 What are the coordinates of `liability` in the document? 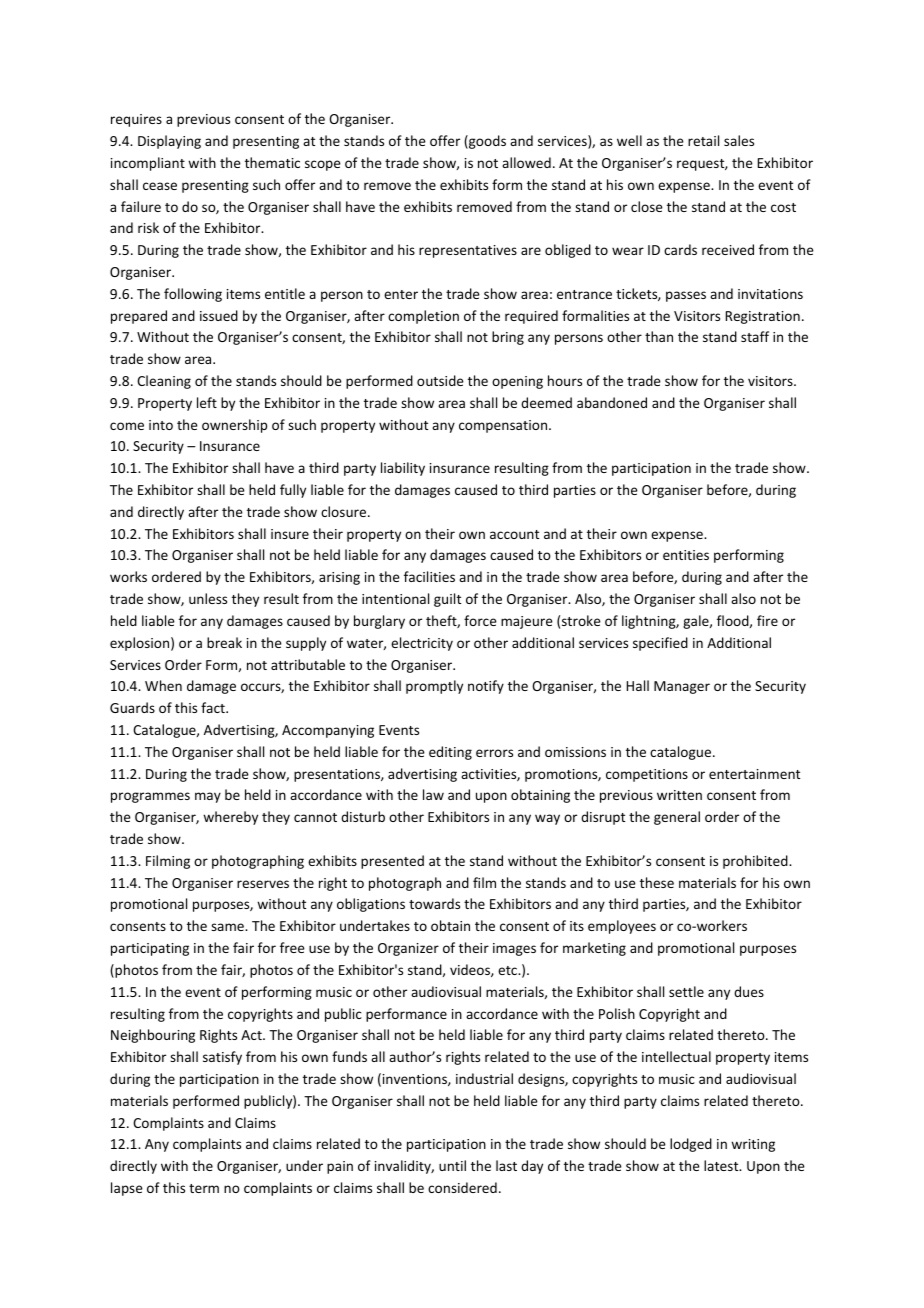 It's located at (403, 469).
